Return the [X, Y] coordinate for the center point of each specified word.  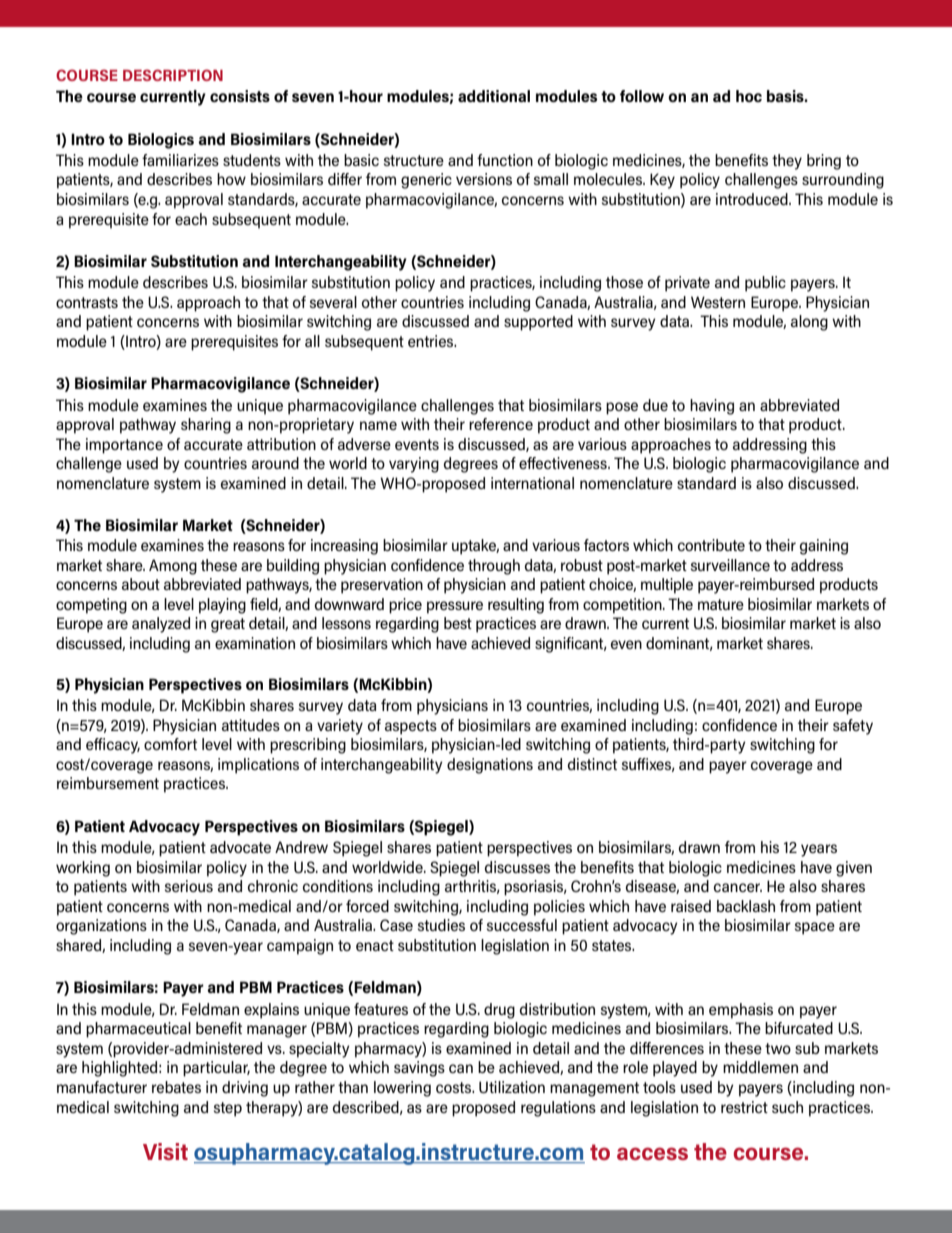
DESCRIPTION [173, 75]
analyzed [161, 625]
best [458, 623]
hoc [749, 96]
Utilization [512, 1087]
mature [721, 604]
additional [494, 96]
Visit [165, 1151]
